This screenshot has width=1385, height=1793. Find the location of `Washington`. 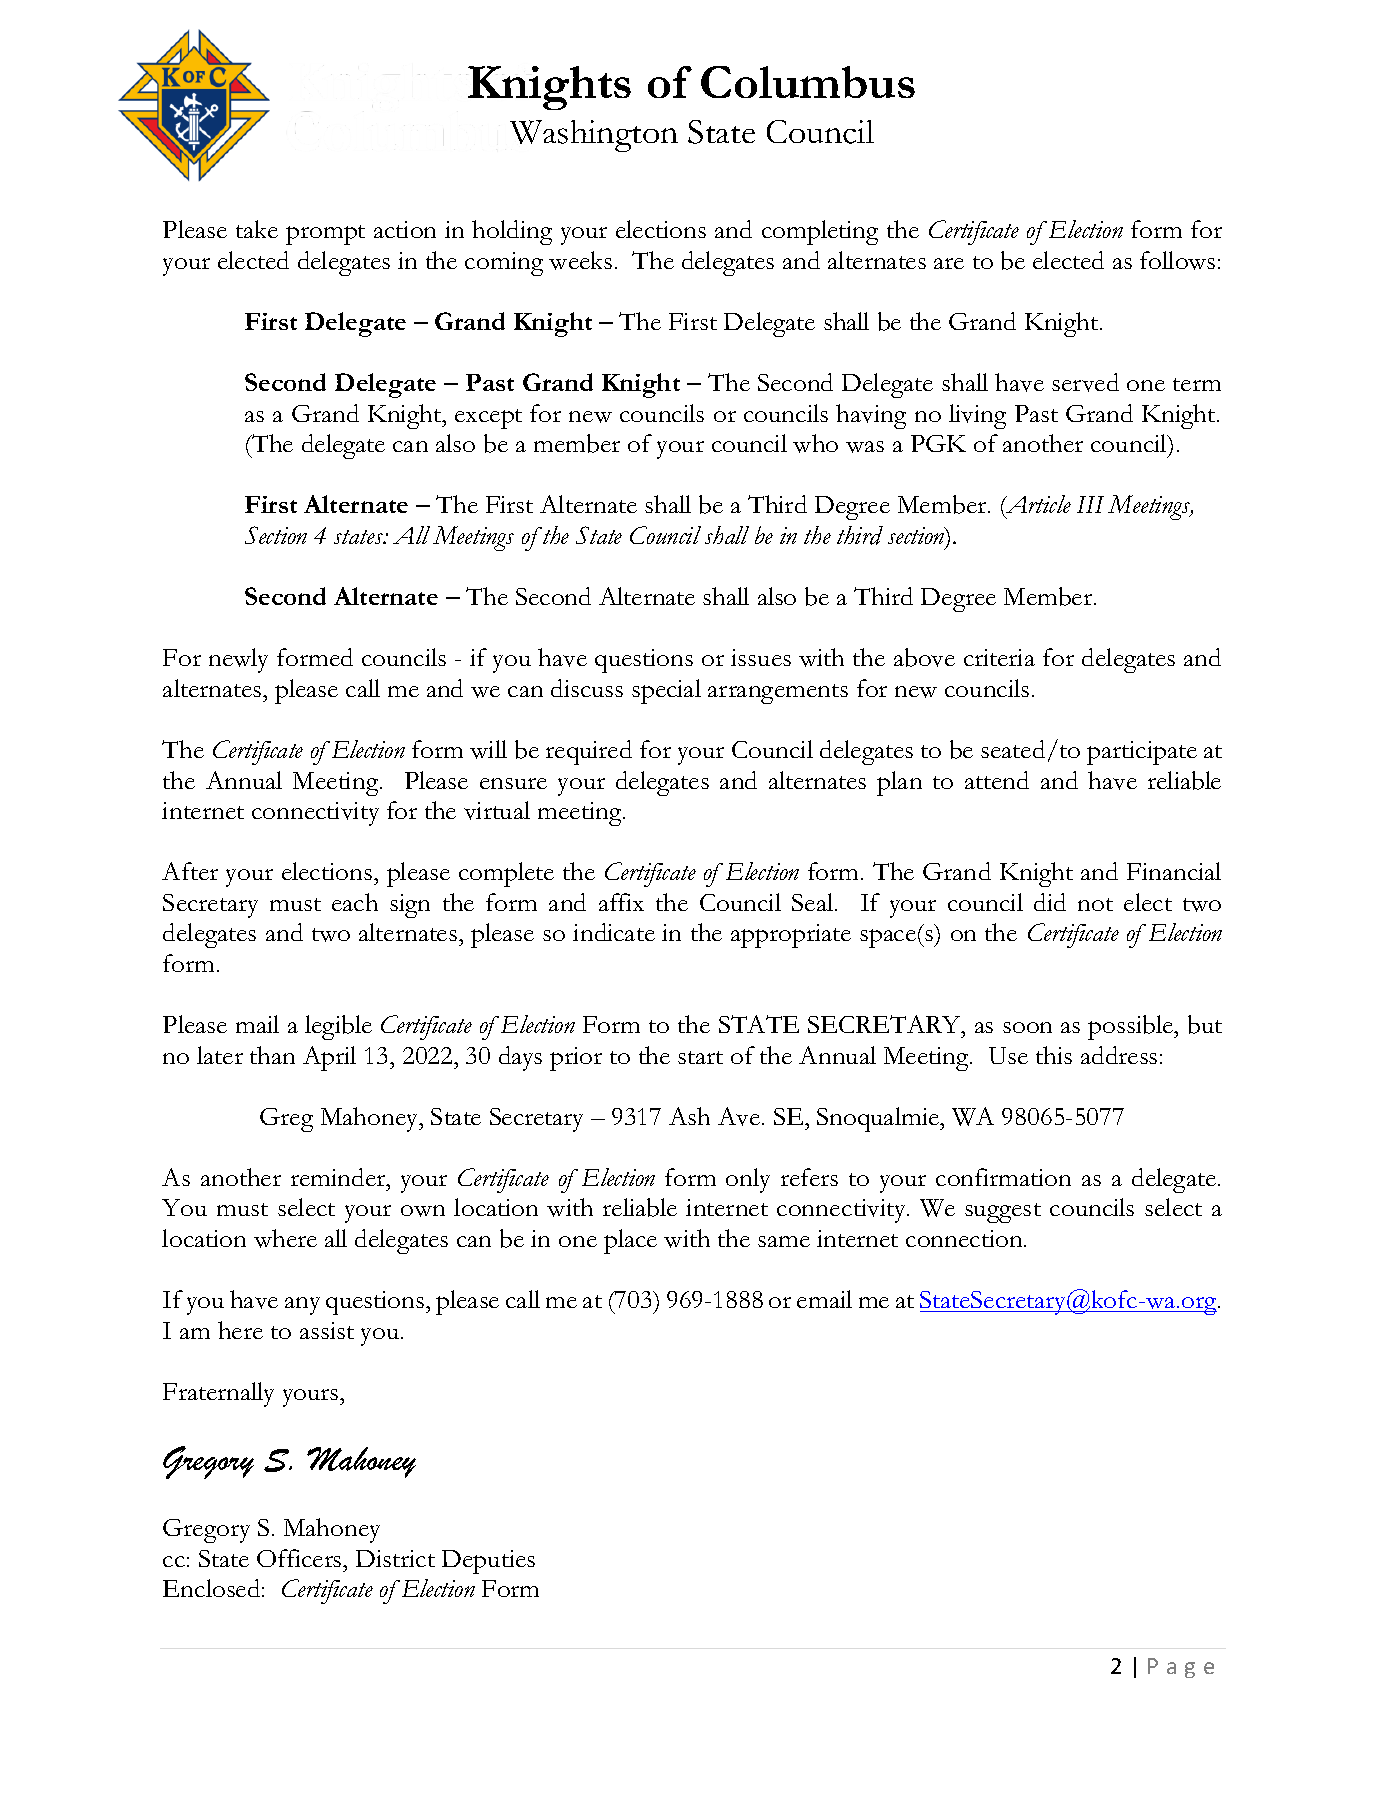

Washington is located at coordinates (594, 136).
